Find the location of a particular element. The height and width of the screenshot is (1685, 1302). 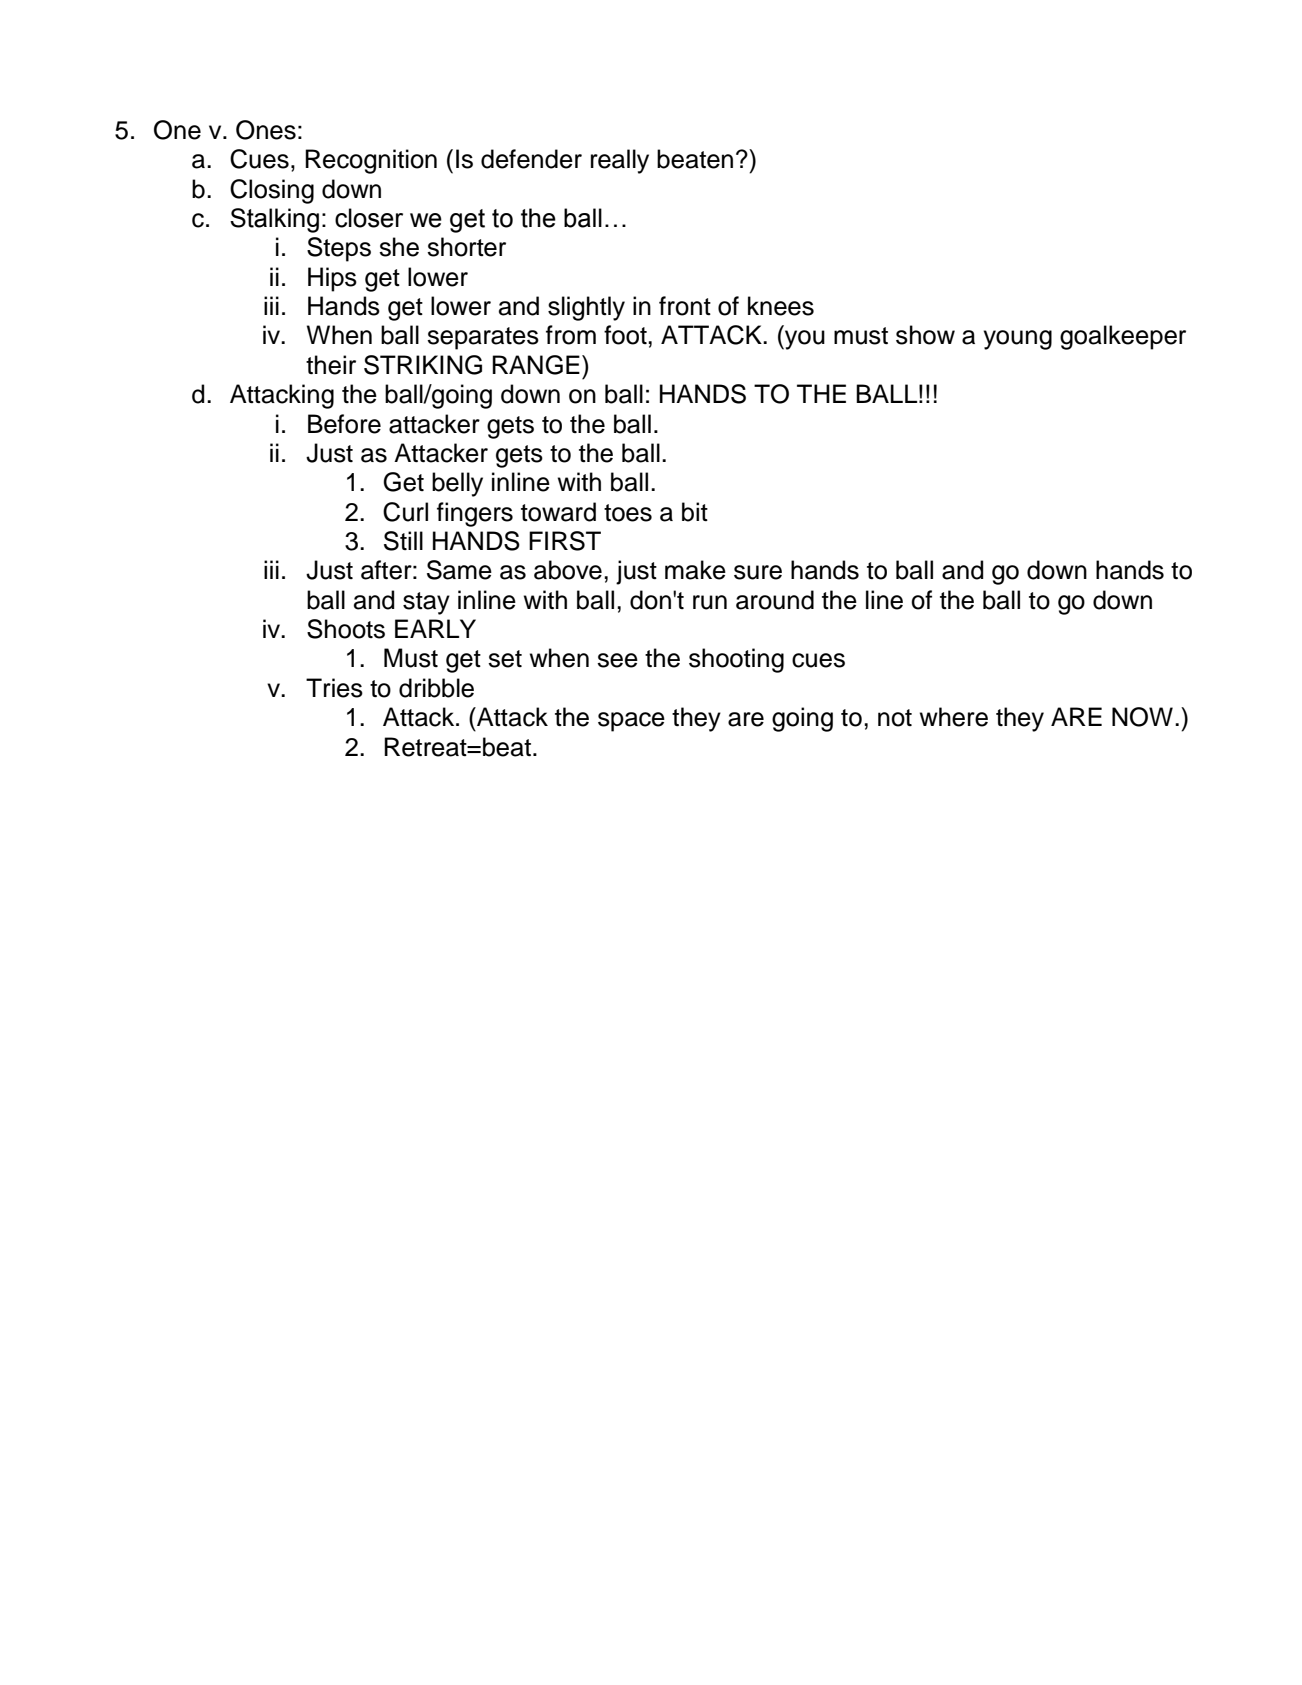

where is located at coordinates (954, 717).
